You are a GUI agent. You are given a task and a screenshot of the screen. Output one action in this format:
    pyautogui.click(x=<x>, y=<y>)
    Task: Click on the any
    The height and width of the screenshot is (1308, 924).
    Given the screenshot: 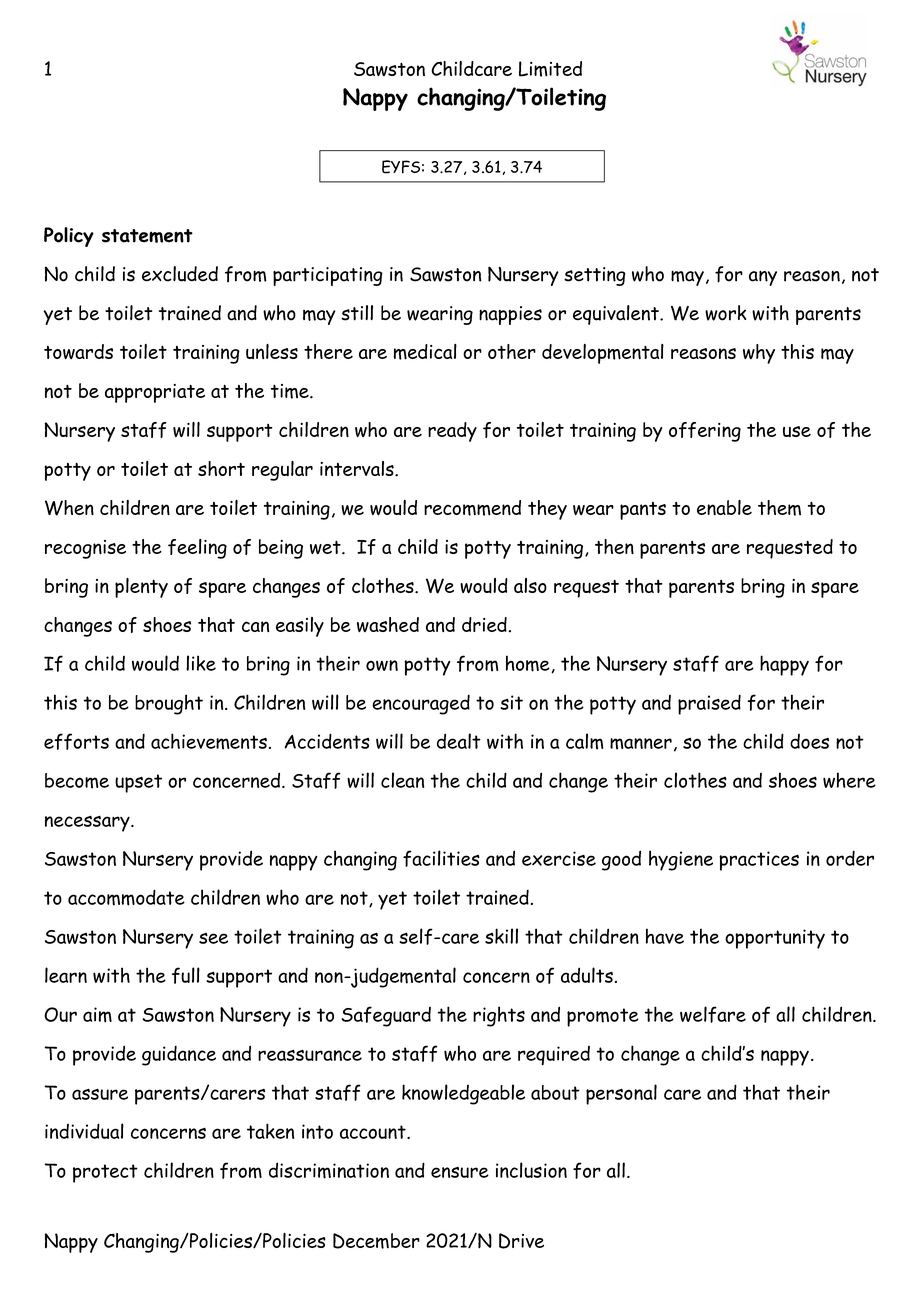 What is the action you would take?
    pyautogui.click(x=763, y=278)
